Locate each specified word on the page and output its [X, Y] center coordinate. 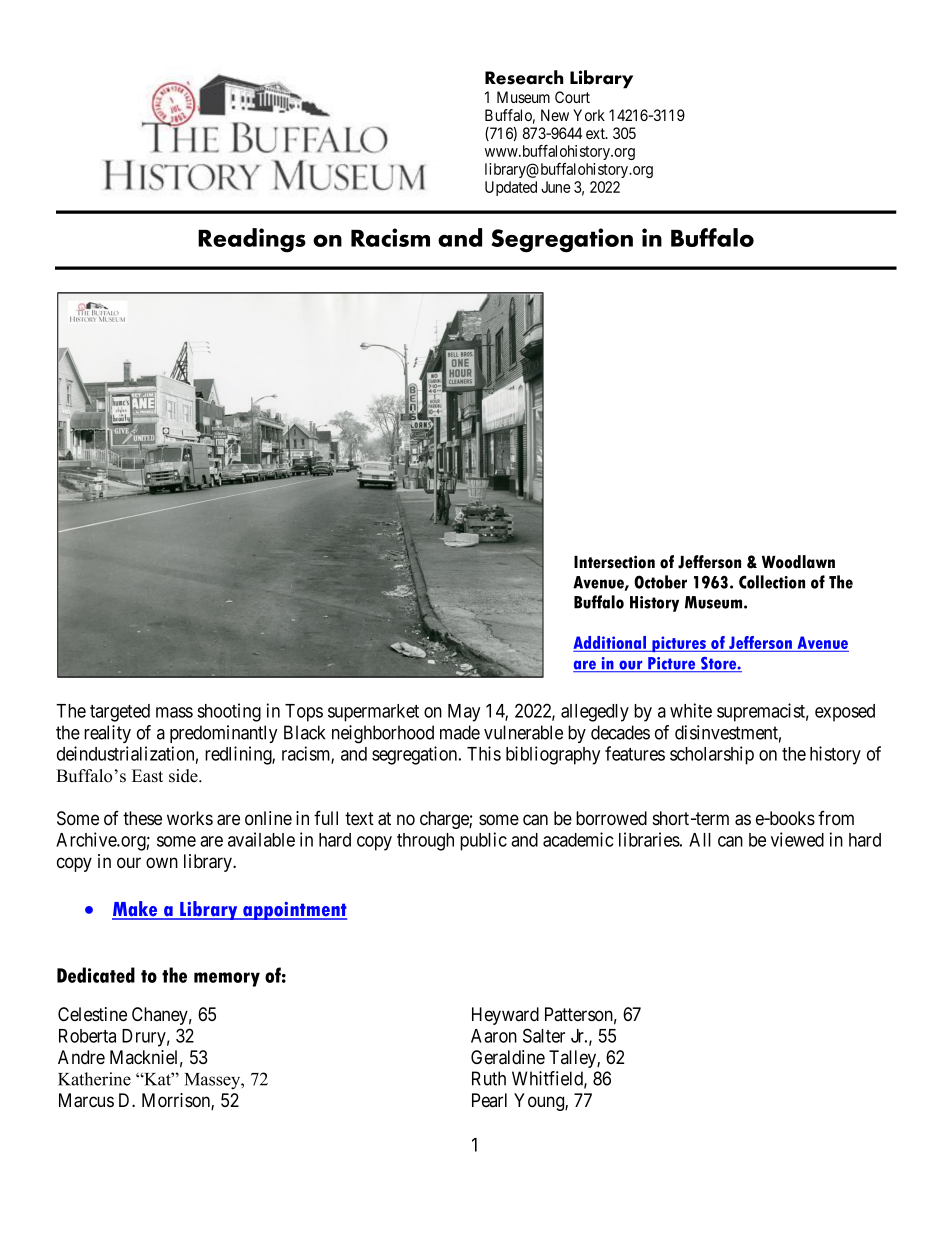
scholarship [712, 755]
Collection [772, 582]
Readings [252, 240]
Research [524, 77]
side [184, 776]
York [589, 115]
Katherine [94, 1079]
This [484, 753]
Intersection [614, 562]
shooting [229, 712]
